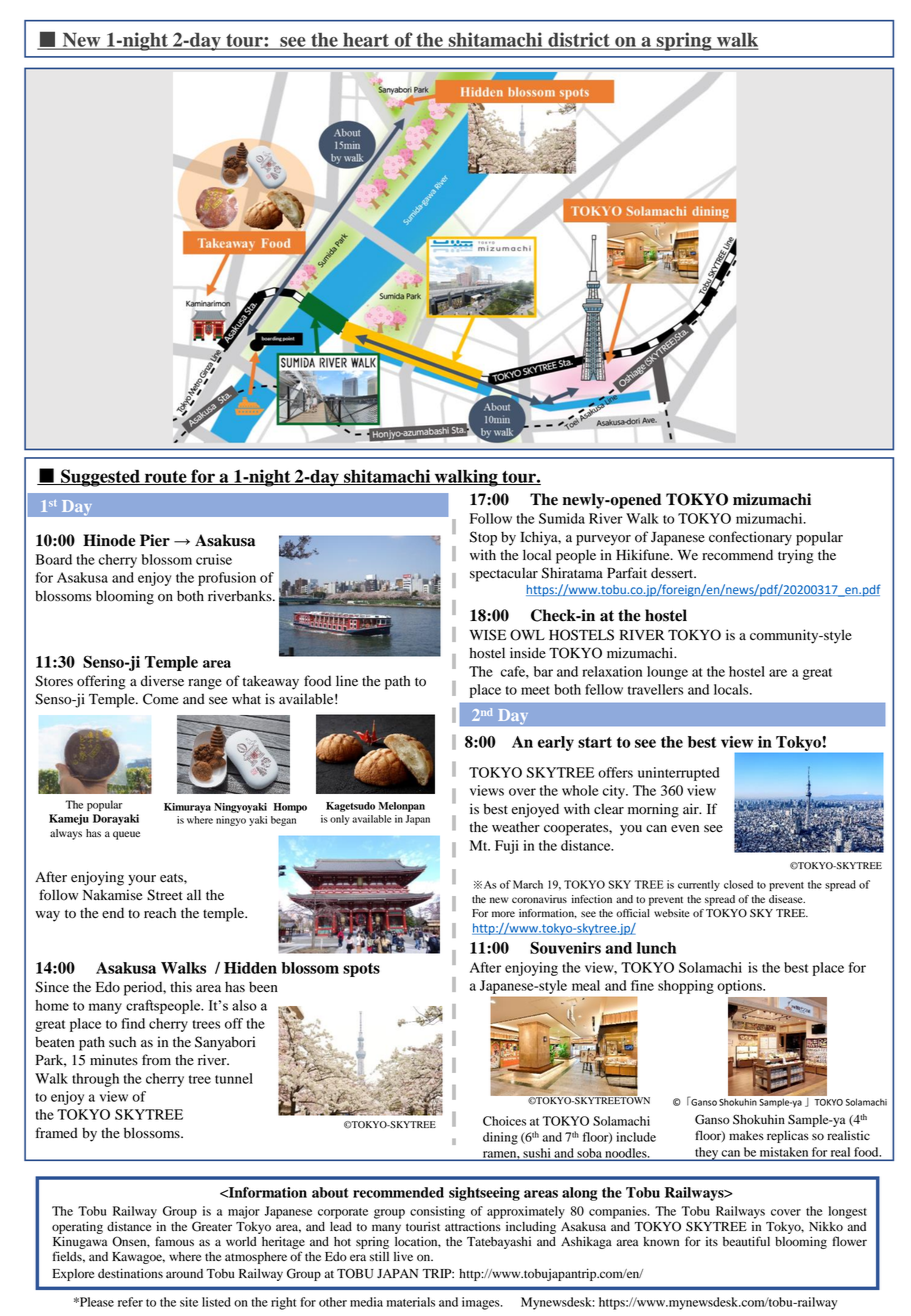  Describe the element at coordinates (667, 673) in the document. I see `lounge` at that location.
